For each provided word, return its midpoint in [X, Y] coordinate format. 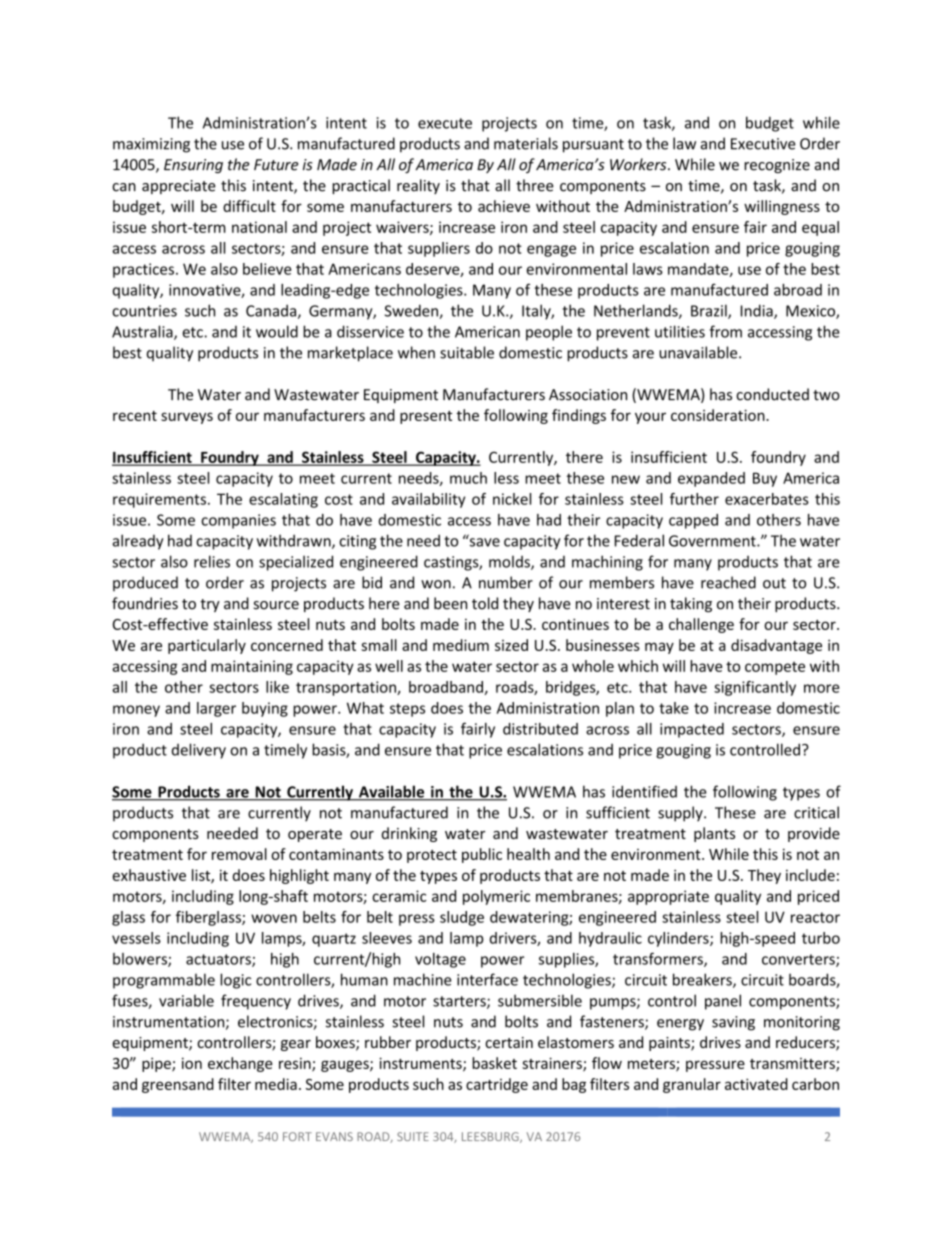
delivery [199, 751]
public [482, 855]
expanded [711, 479]
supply [681, 814]
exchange [240, 1064]
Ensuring [193, 166]
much [468, 478]
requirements [159, 500]
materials [526, 143]
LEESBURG [491, 1137]
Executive [763, 144]
